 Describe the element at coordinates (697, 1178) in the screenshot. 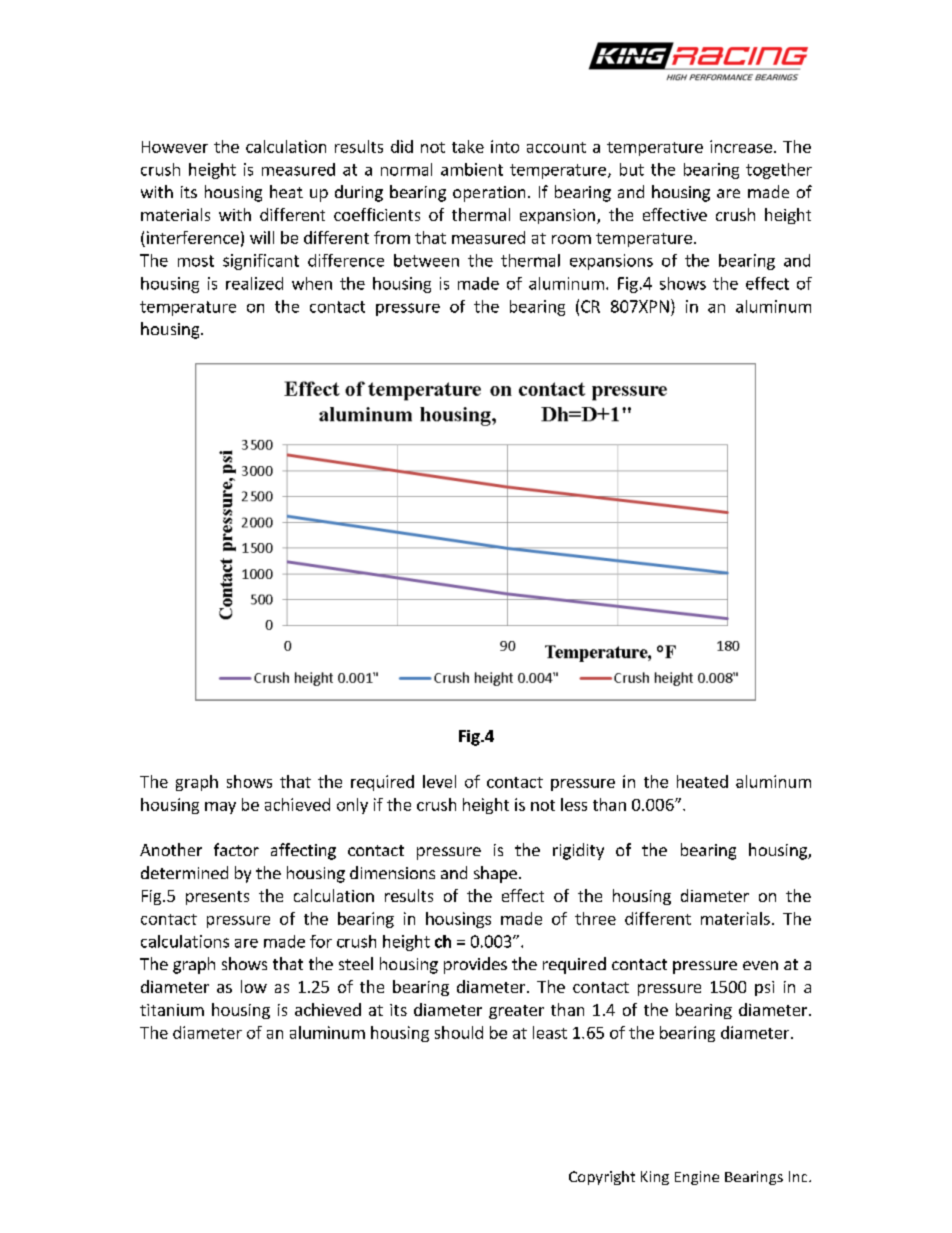

I see `Engine` at that location.
